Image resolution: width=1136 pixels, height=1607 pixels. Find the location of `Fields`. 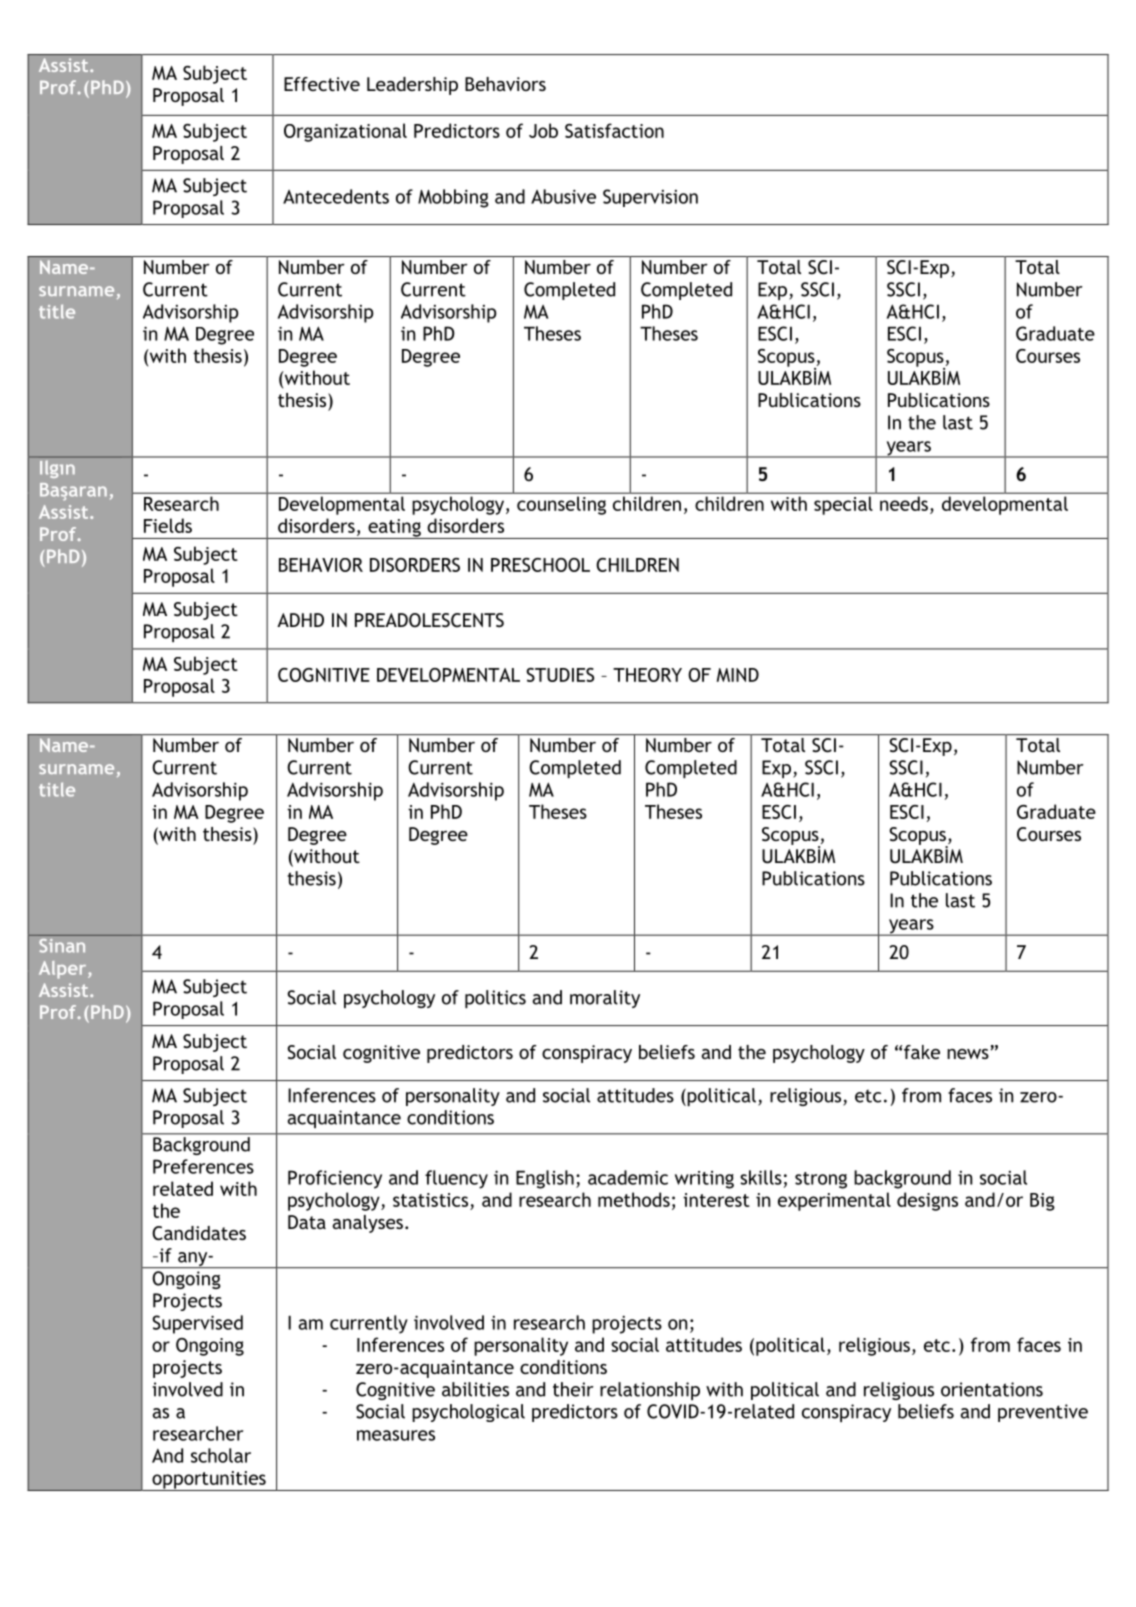

Fields is located at coordinates (168, 525).
